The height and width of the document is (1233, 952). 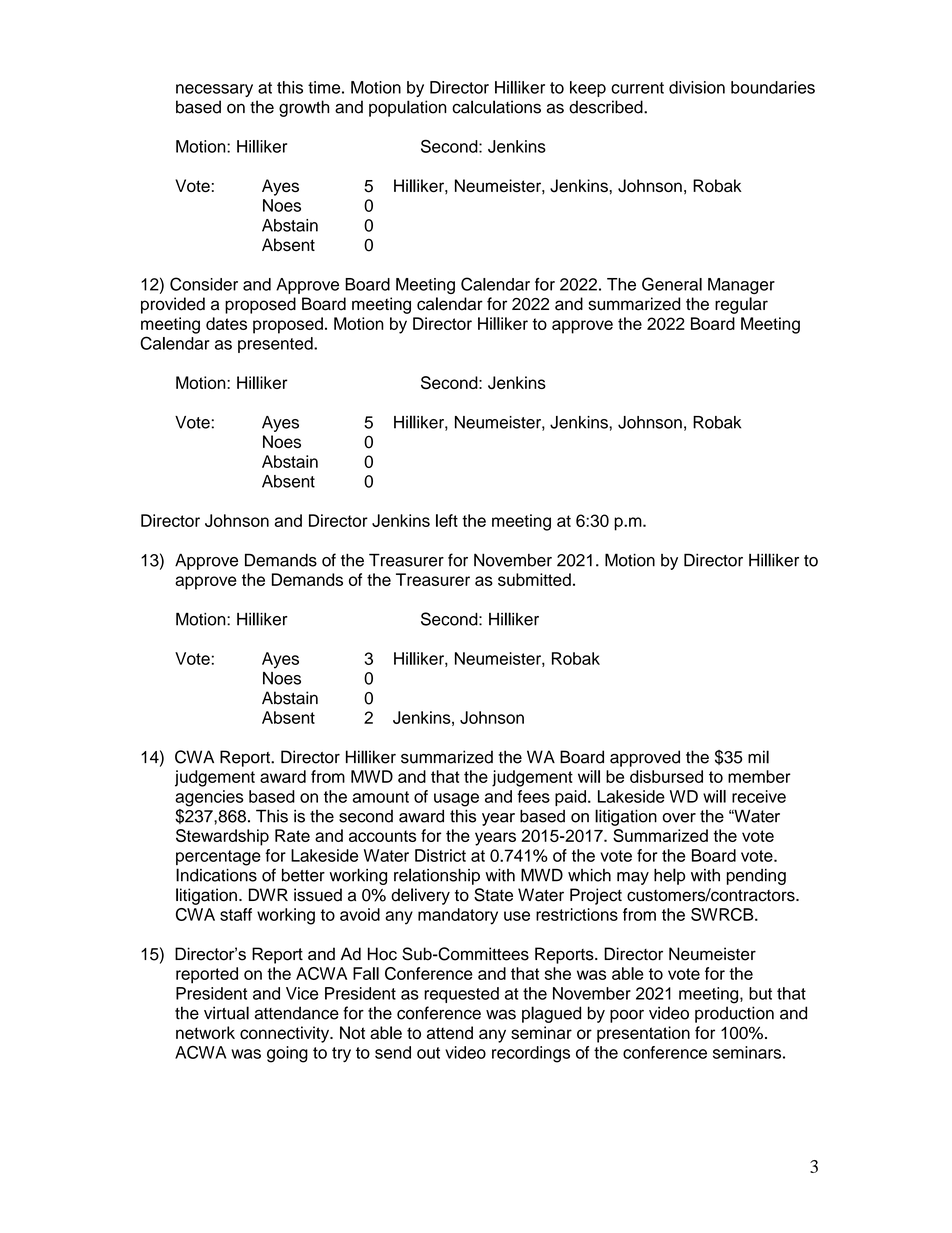 I want to click on division, so click(x=697, y=87).
